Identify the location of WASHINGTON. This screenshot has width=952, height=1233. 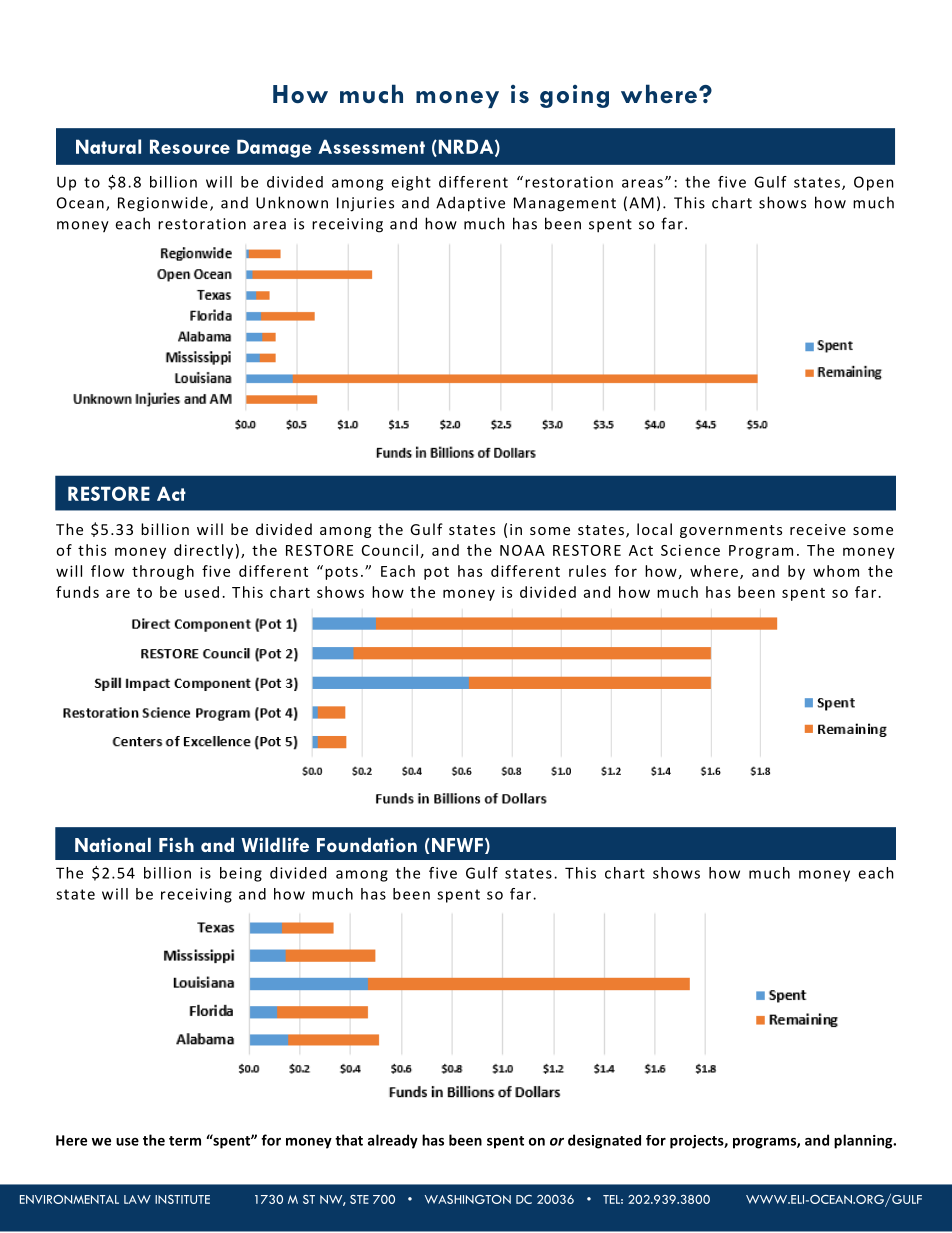
(468, 1199).
